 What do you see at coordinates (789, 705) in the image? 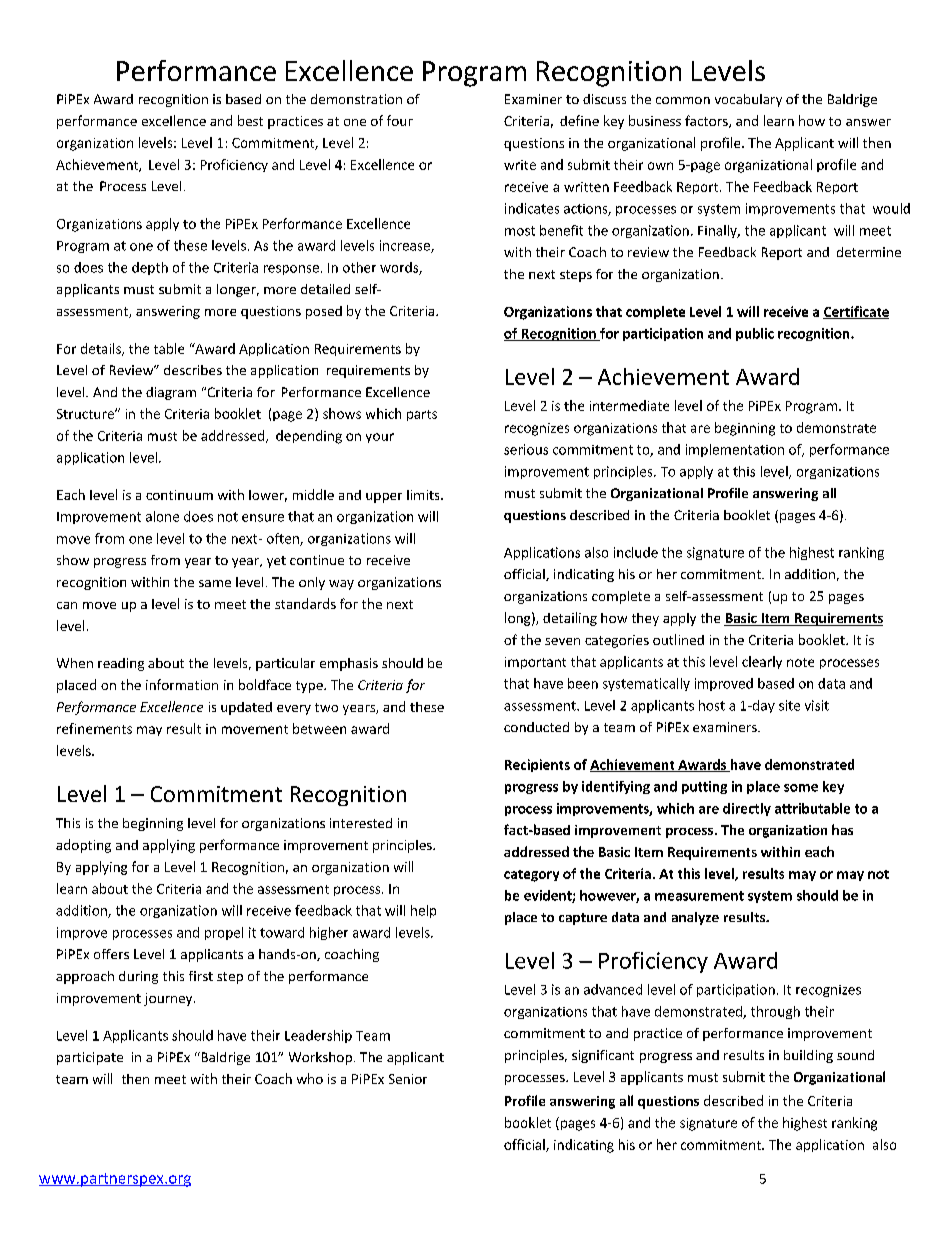
I see `site` at bounding box center [789, 705].
